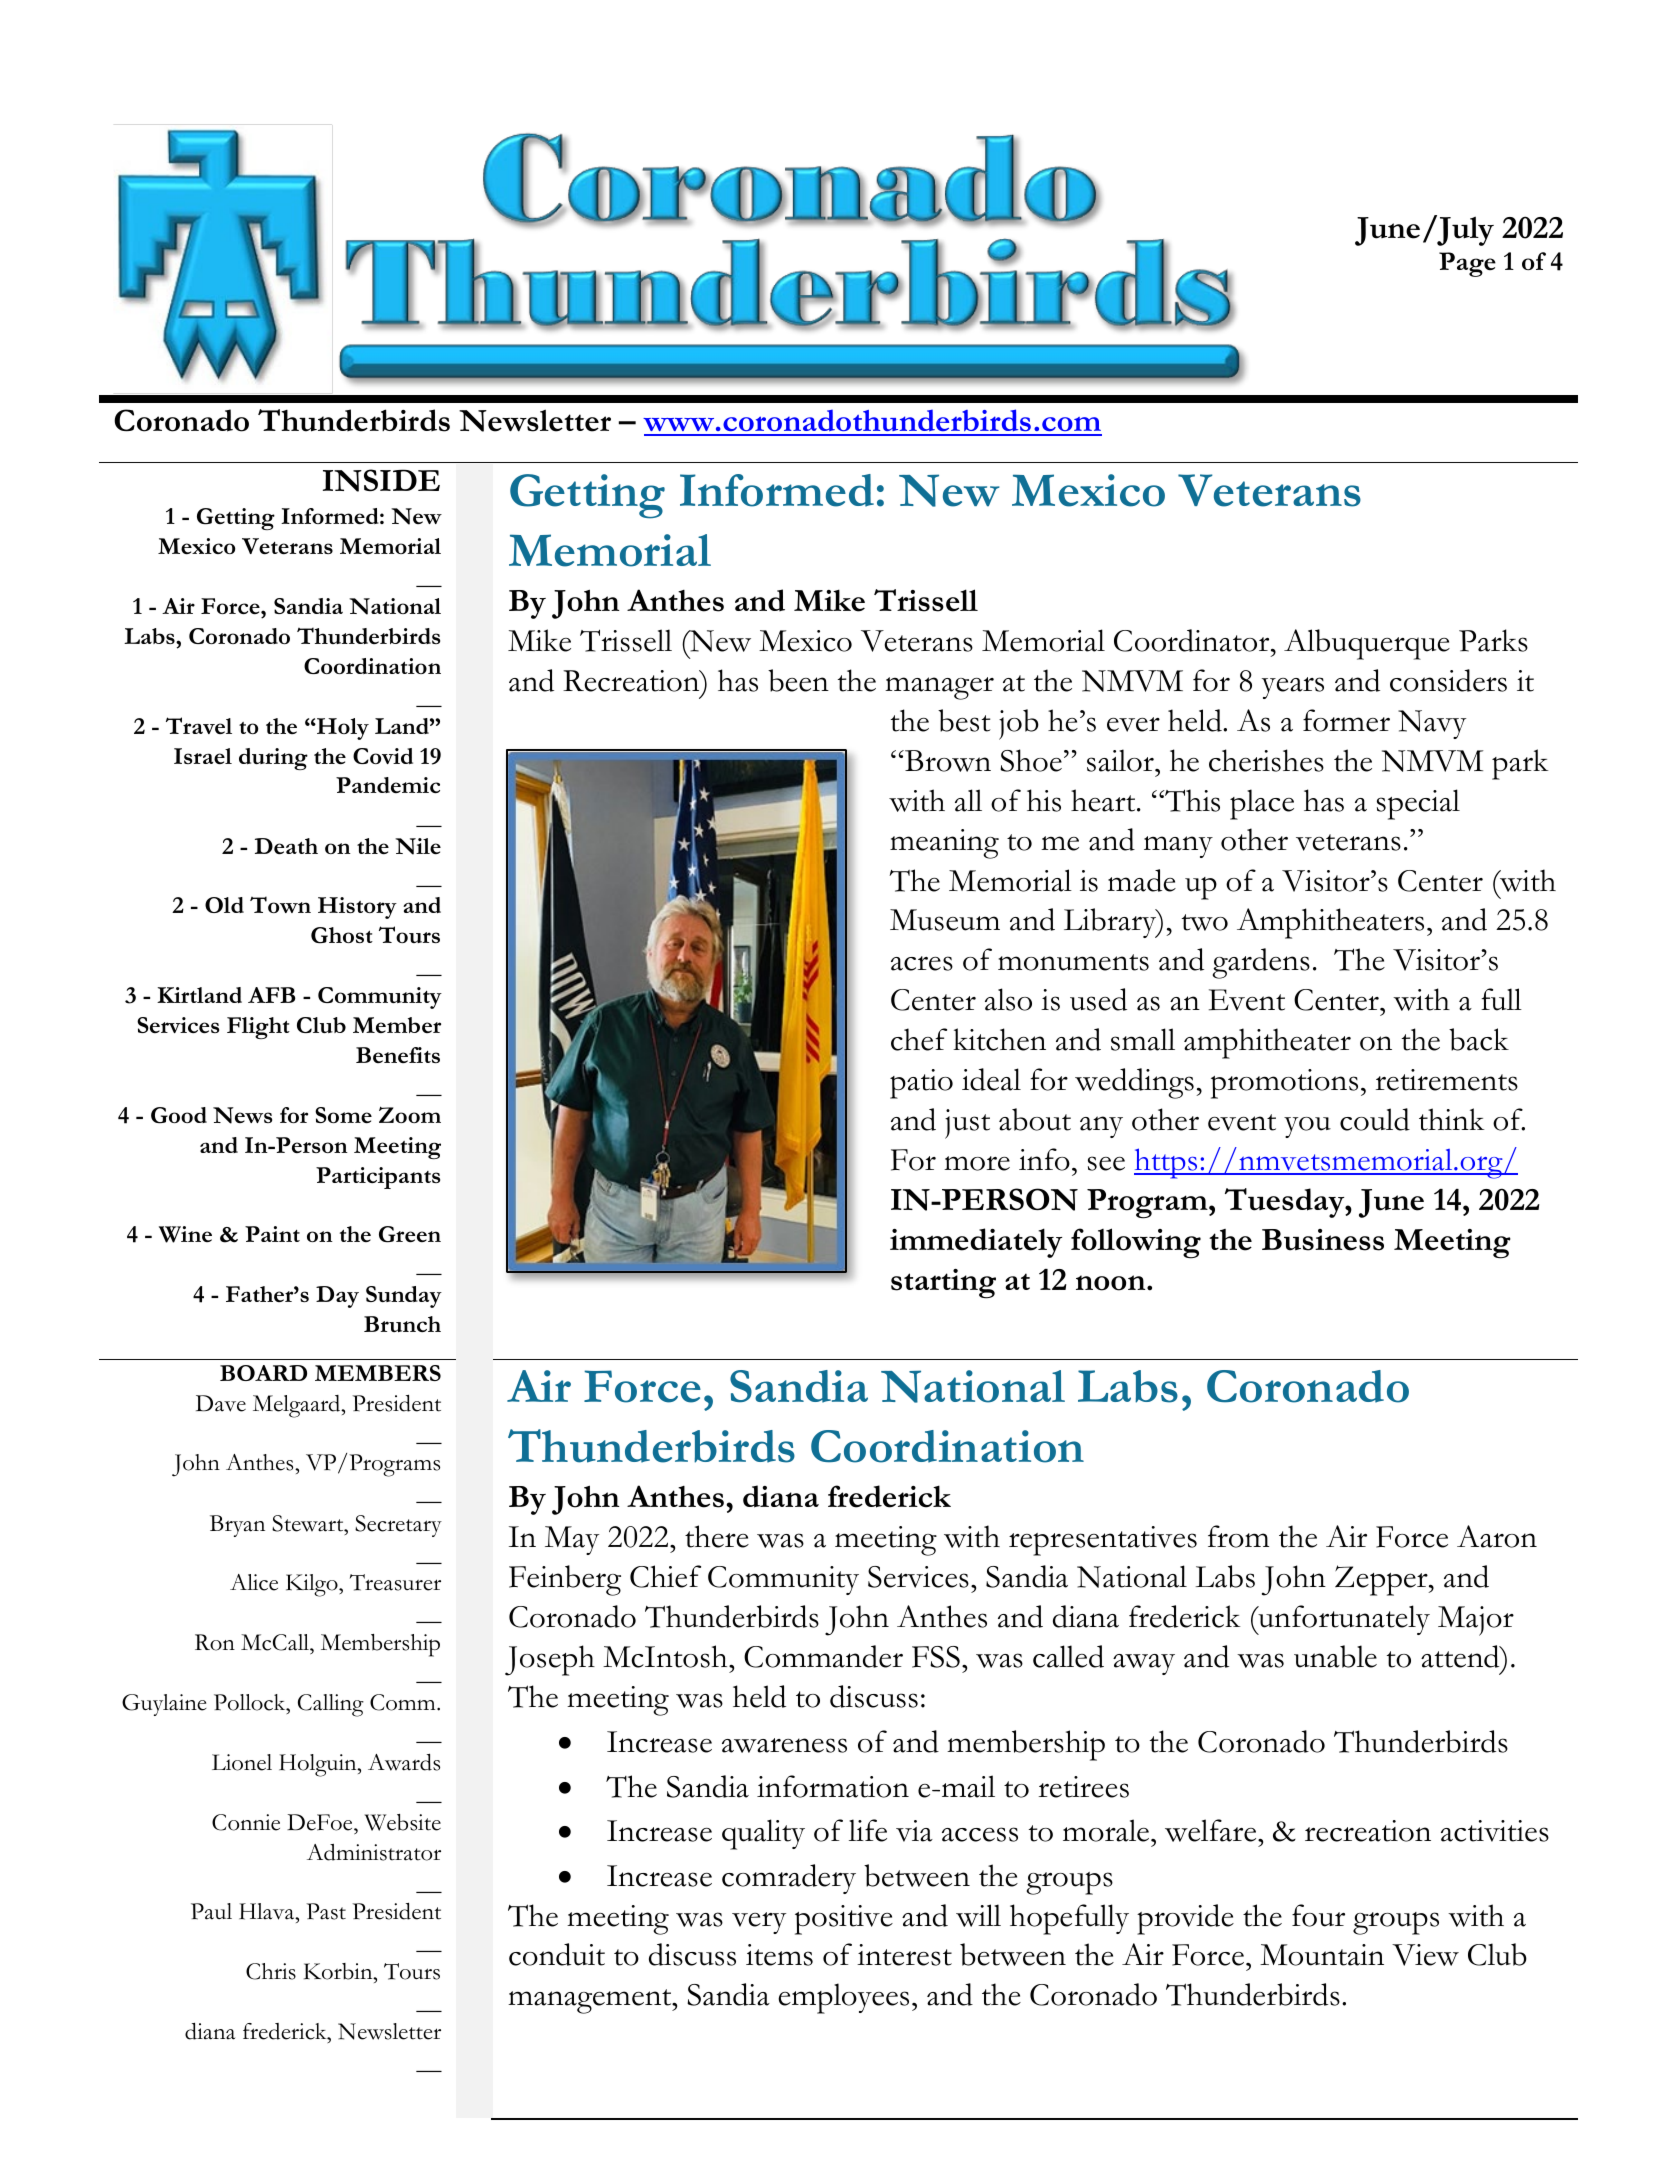 The image size is (1677, 2170). Describe the element at coordinates (342, 935) in the image. I see `Ghost` at that location.
